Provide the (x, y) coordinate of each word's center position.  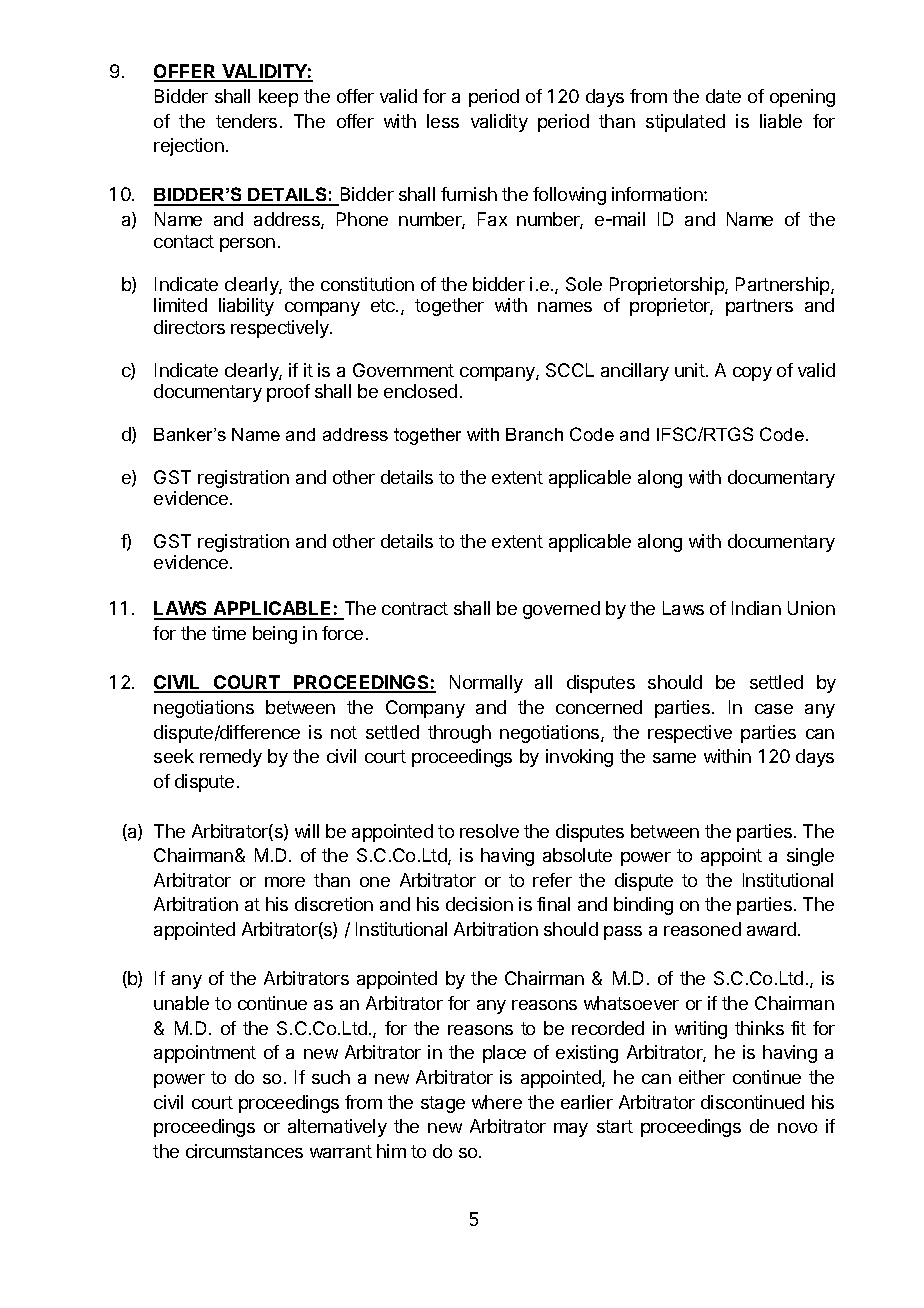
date (723, 96)
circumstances (244, 1151)
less (443, 121)
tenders (246, 121)
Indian (756, 608)
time (229, 633)
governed (561, 610)
